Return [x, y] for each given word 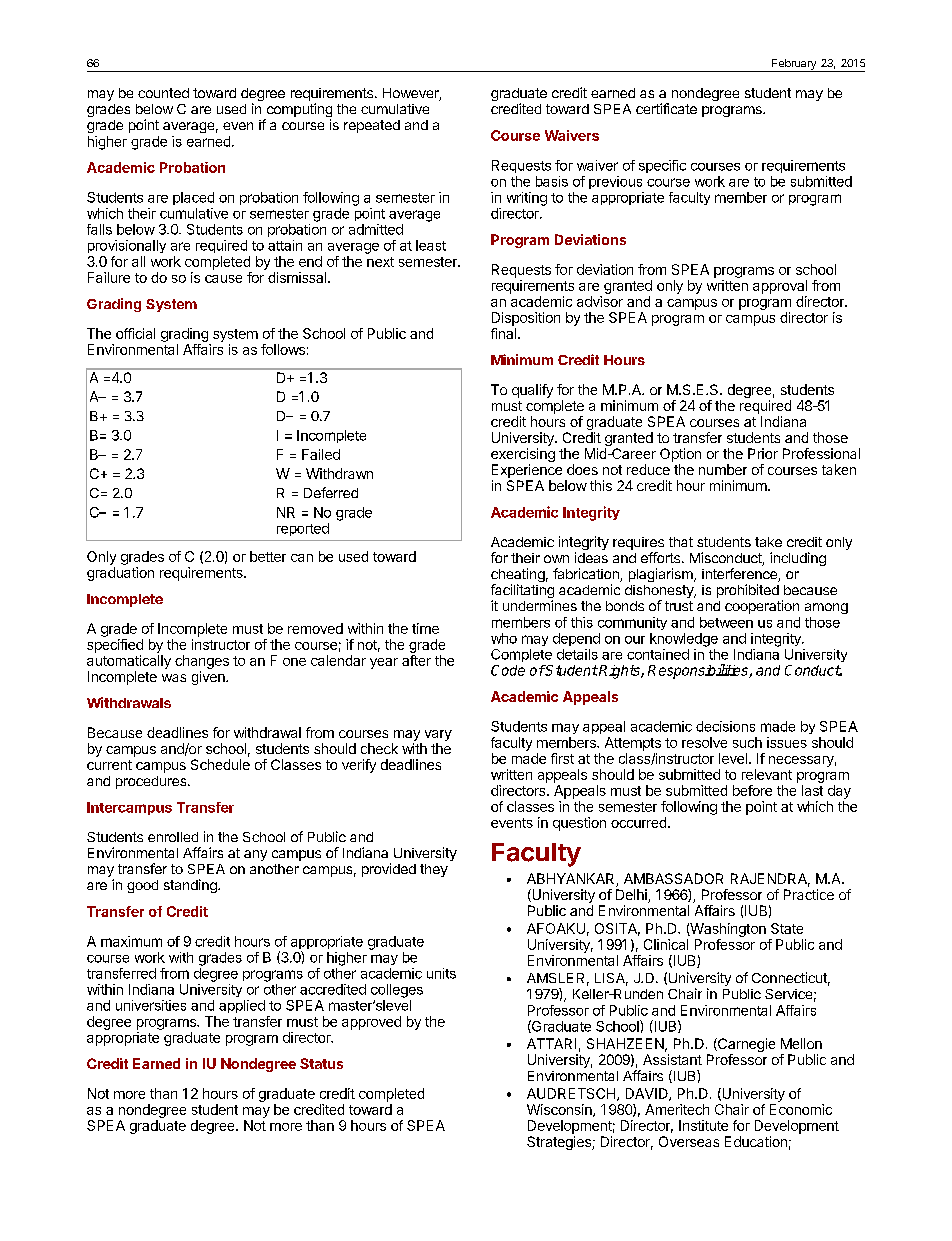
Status [321, 1063]
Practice [809, 894]
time [425, 628]
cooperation [762, 607]
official [135, 333]
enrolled [173, 837]
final [503, 333]
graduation [120, 574]
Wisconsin [560, 1110]
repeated [372, 126]
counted [163, 93]
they [434, 870]
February [794, 65]
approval [780, 287]
